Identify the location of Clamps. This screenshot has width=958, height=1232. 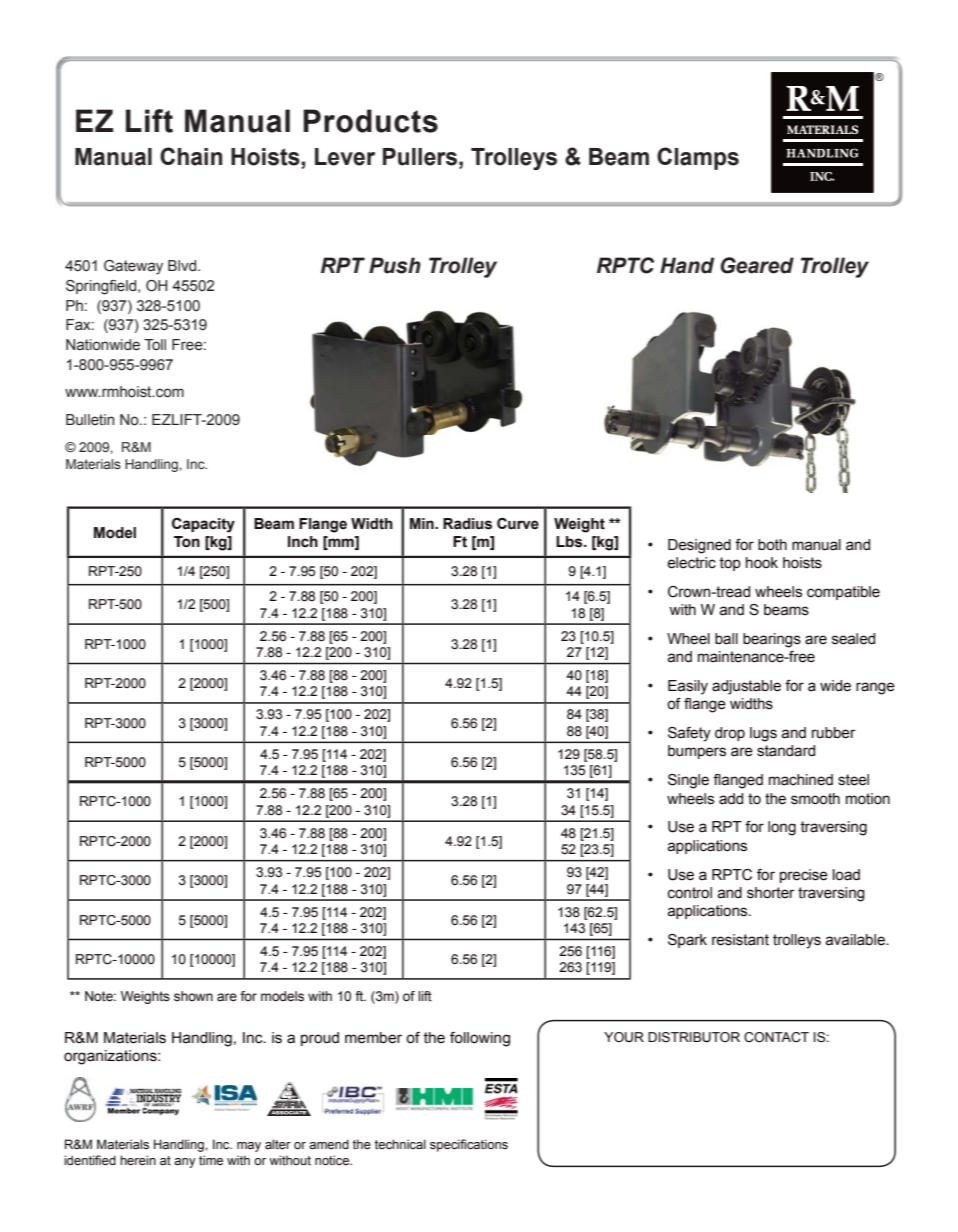
(698, 158).
